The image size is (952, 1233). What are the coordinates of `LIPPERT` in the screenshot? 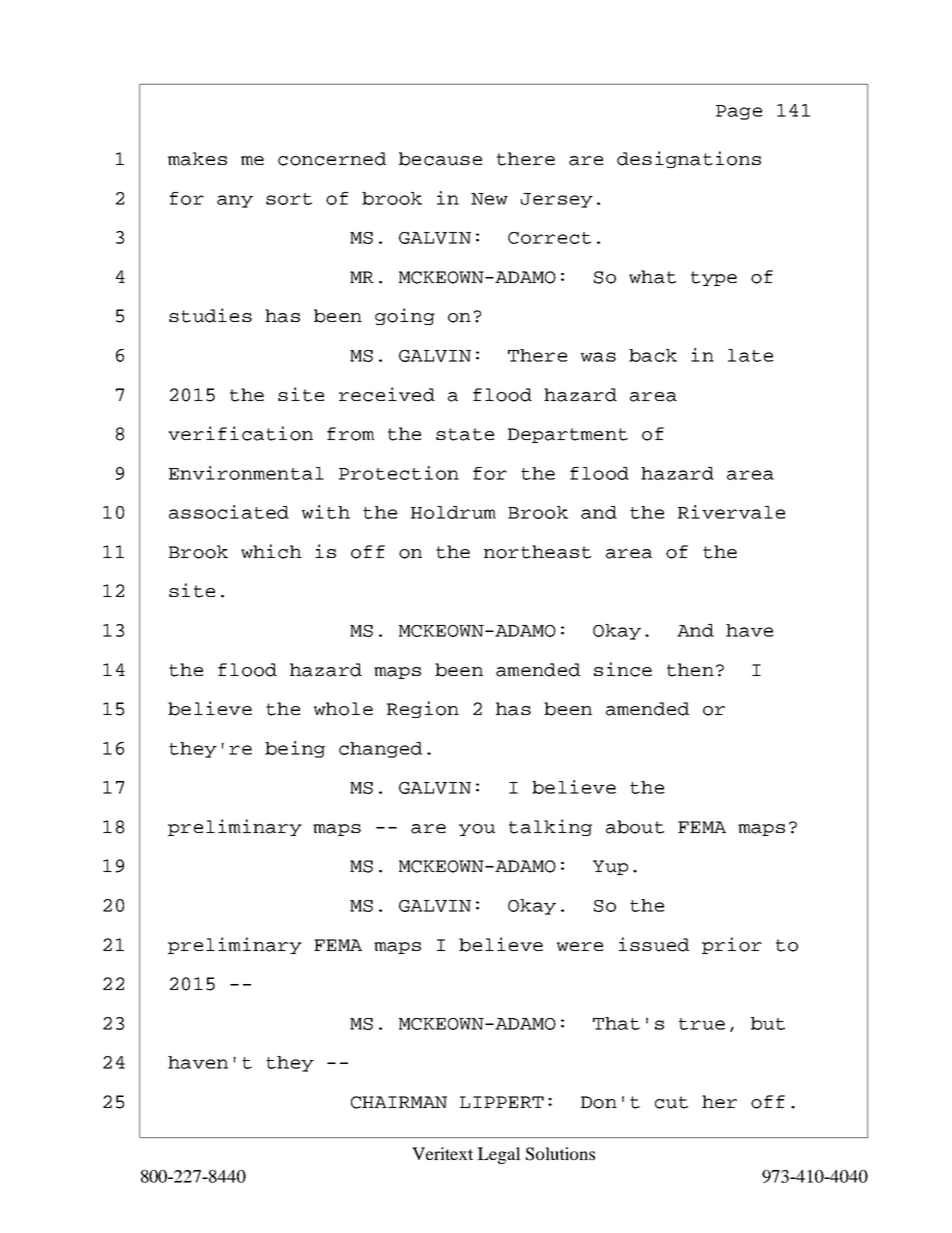 It's located at (502, 1102).
